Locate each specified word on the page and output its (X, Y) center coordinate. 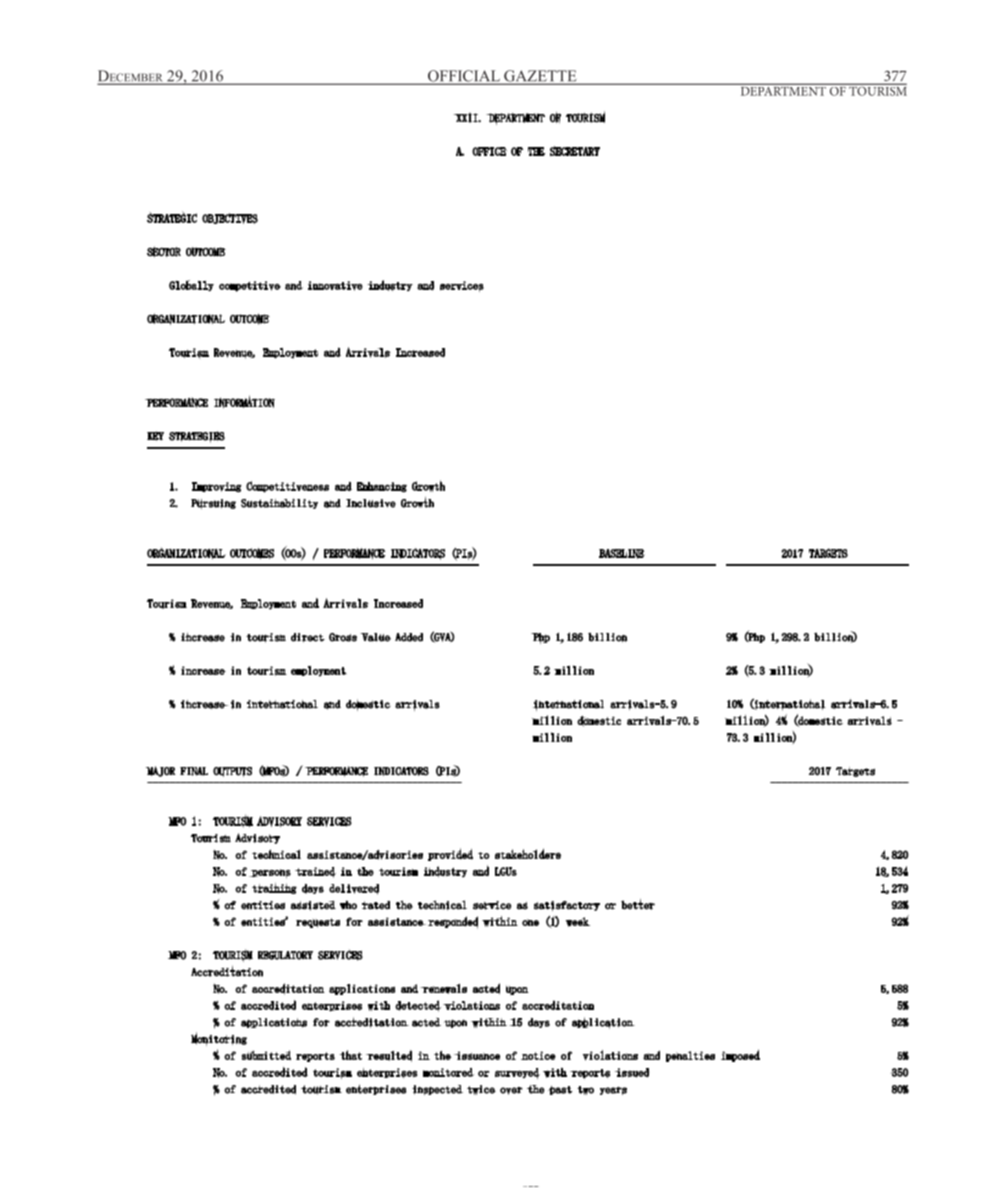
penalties (690, 1056)
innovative (335, 286)
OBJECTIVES (230, 218)
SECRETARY (575, 151)
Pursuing (213, 504)
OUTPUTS (232, 772)
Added (409, 637)
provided (450, 854)
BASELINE (622, 554)
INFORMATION (244, 402)
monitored (448, 1072)
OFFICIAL (464, 77)
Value (375, 637)
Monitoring (219, 1039)
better (638, 904)
